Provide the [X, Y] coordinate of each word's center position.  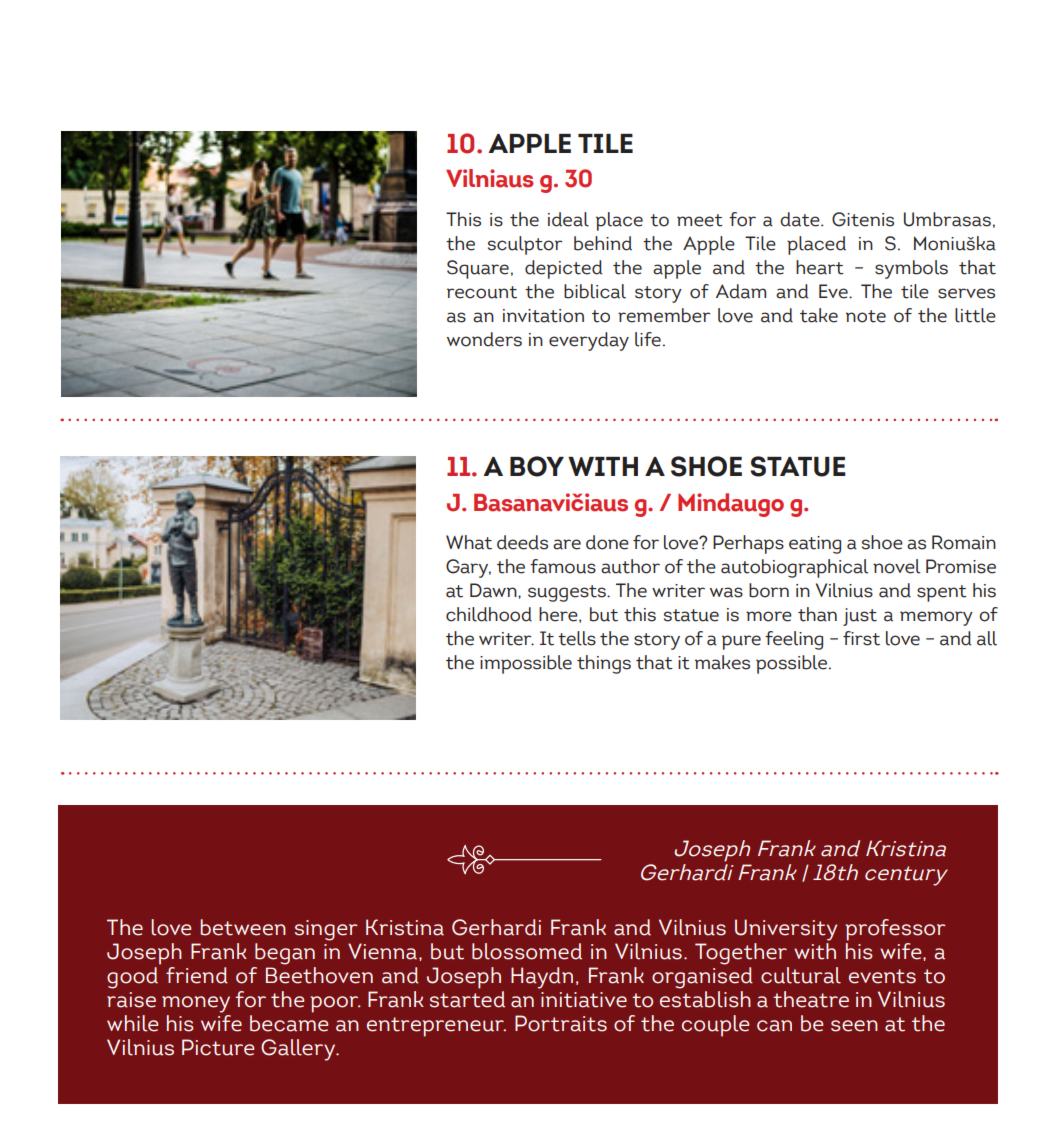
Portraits [561, 1023]
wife [221, 1022]
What [469, 542]
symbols [911, 269]
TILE [605, 143]
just [860, 617]
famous [563, 566]
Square [478, 269]
